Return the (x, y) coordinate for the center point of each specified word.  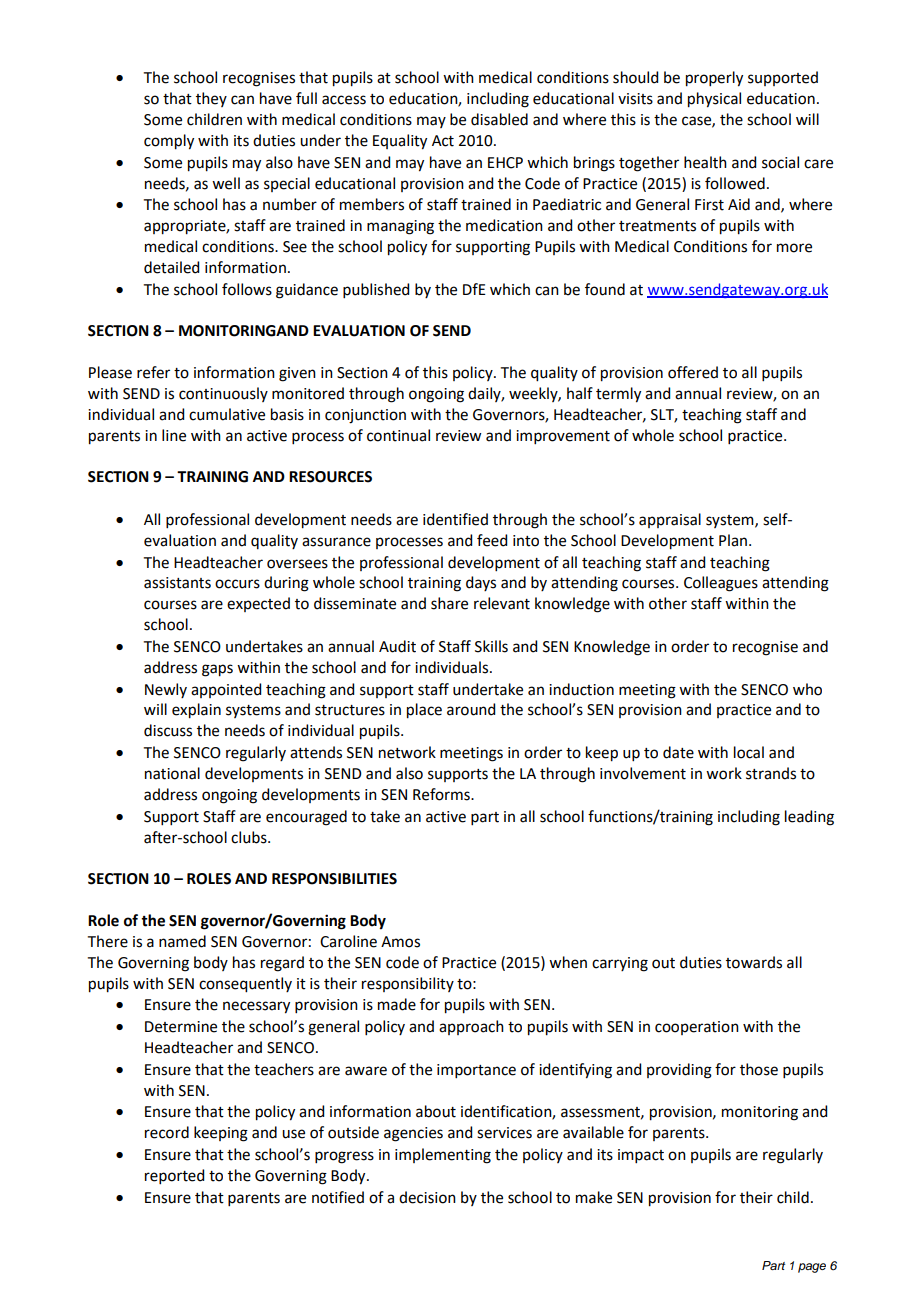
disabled (499, 119)
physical (714, 100)
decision (427, 1197)
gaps (217, 670)
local (749, 752)
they (211, 99)
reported (174, 1176)
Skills (491, 646)
